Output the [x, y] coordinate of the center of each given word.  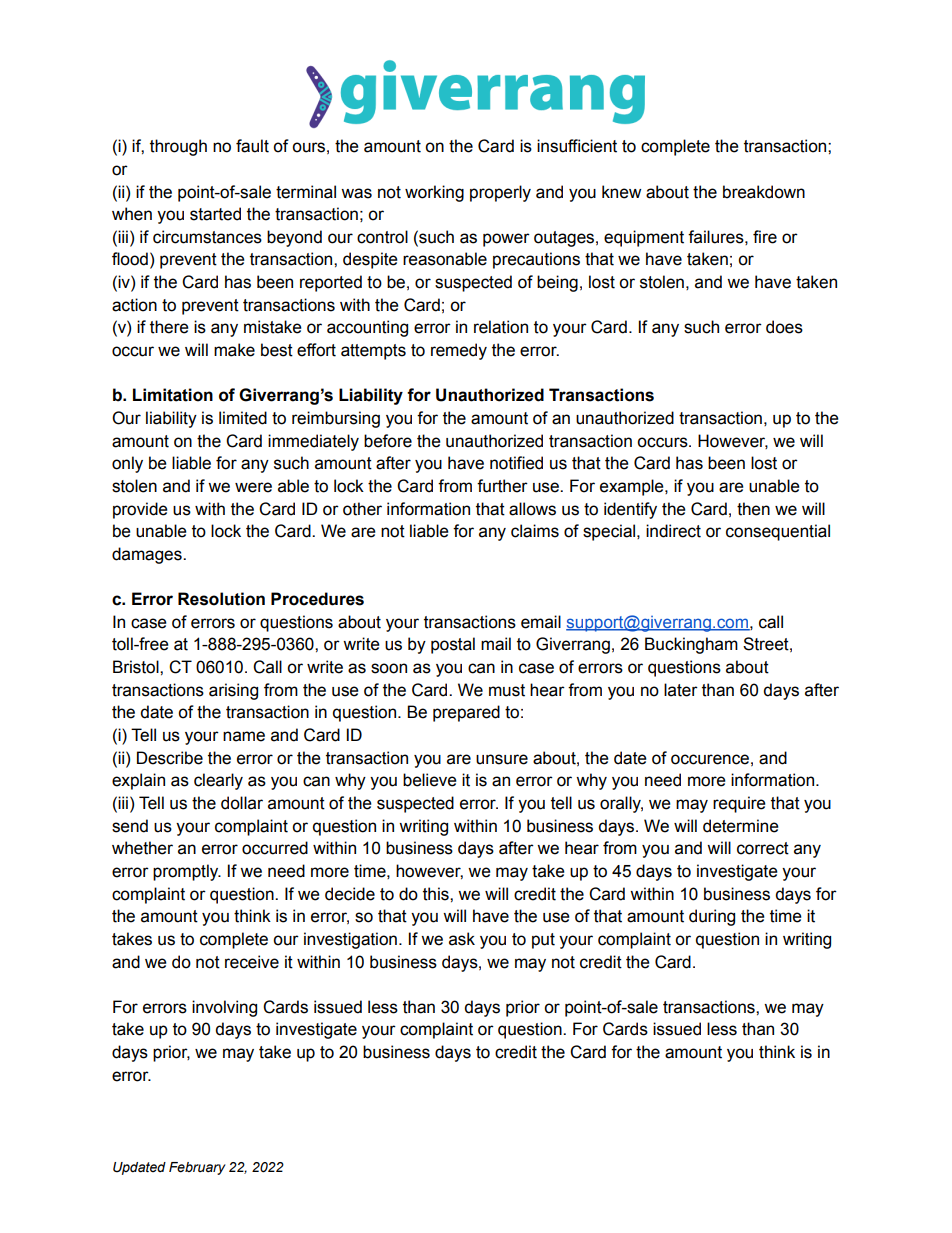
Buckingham [691, 645]
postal [453, 645]
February [197, 1168]
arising [233, 691]
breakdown [764, 192]
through [178, 147]
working [434, 193]
